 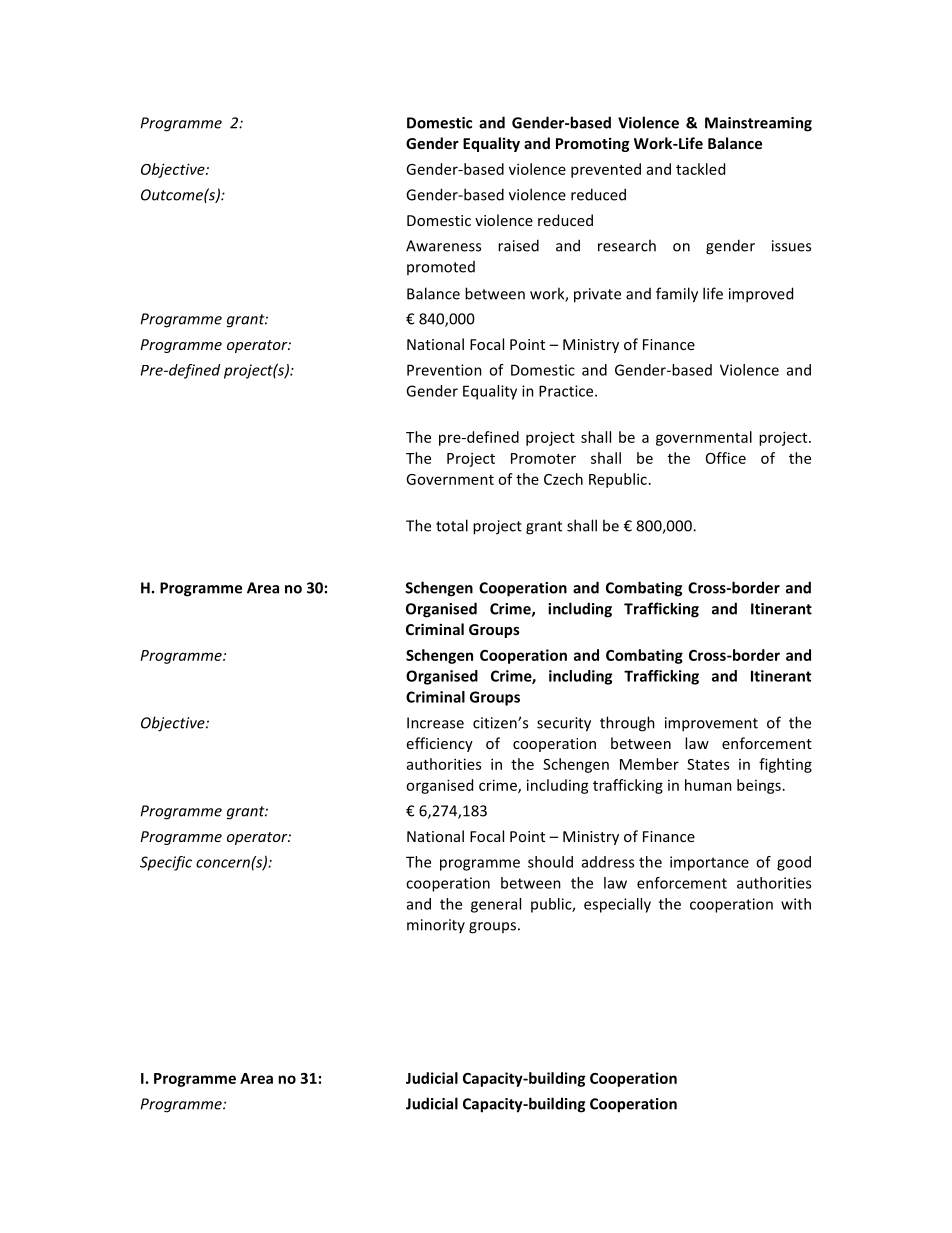 What do you see at coordinates (444, 370) in the page?
I see `Prevention` at bounding box center [444, 370].
